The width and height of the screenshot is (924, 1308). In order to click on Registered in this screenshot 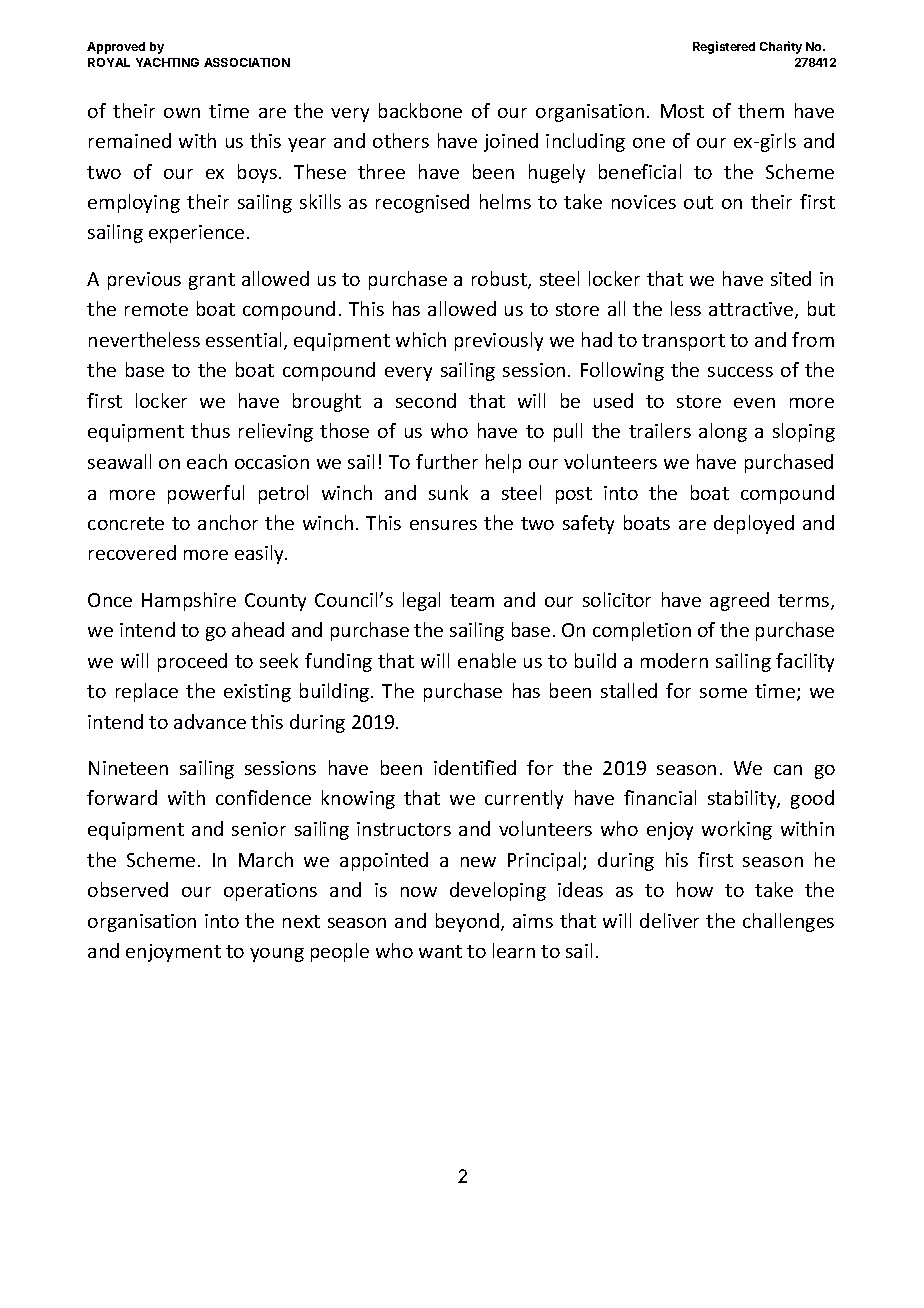, I will do `click(724, 47)`.
